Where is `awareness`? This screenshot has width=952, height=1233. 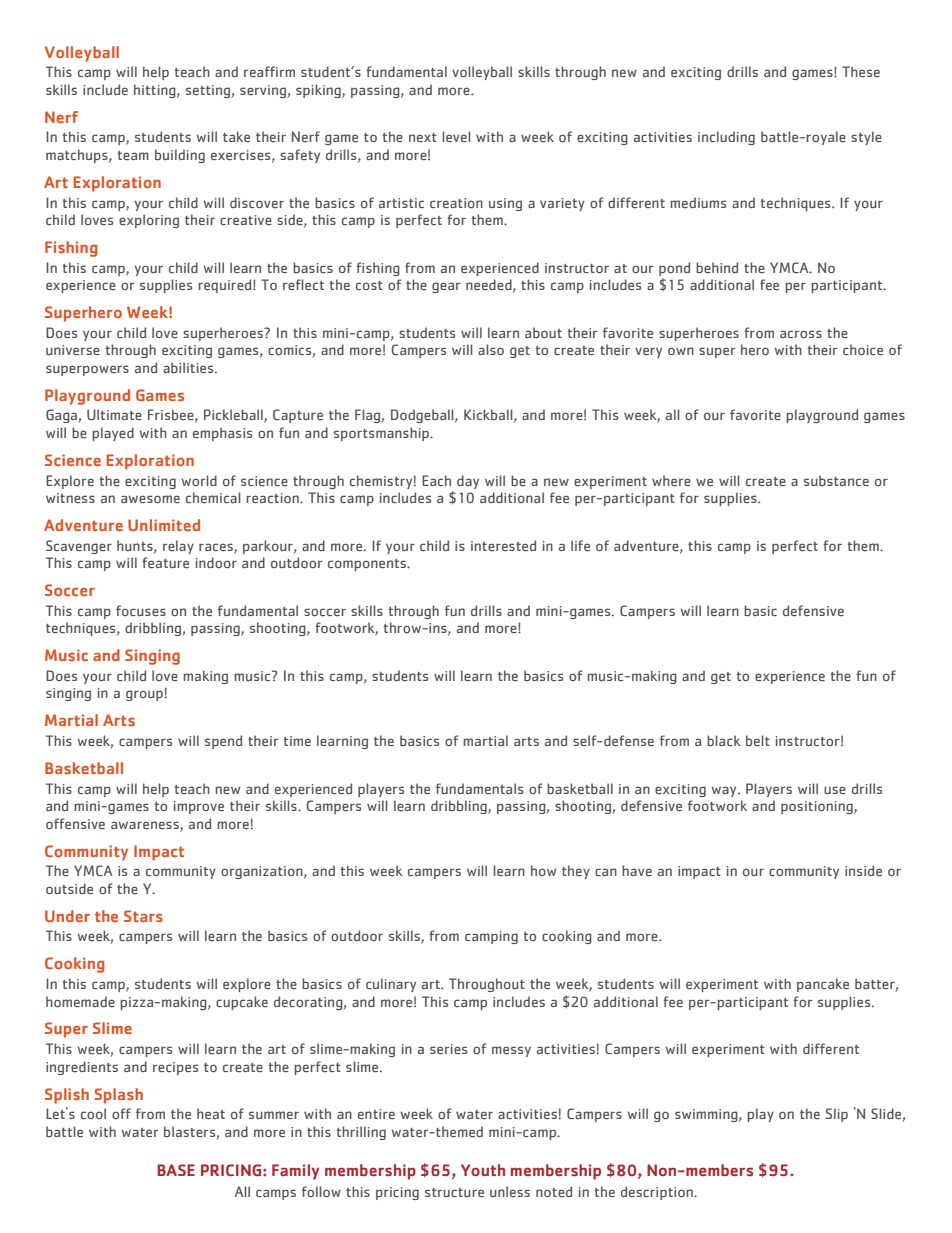
awareness is located at coordinates (146, 826).
